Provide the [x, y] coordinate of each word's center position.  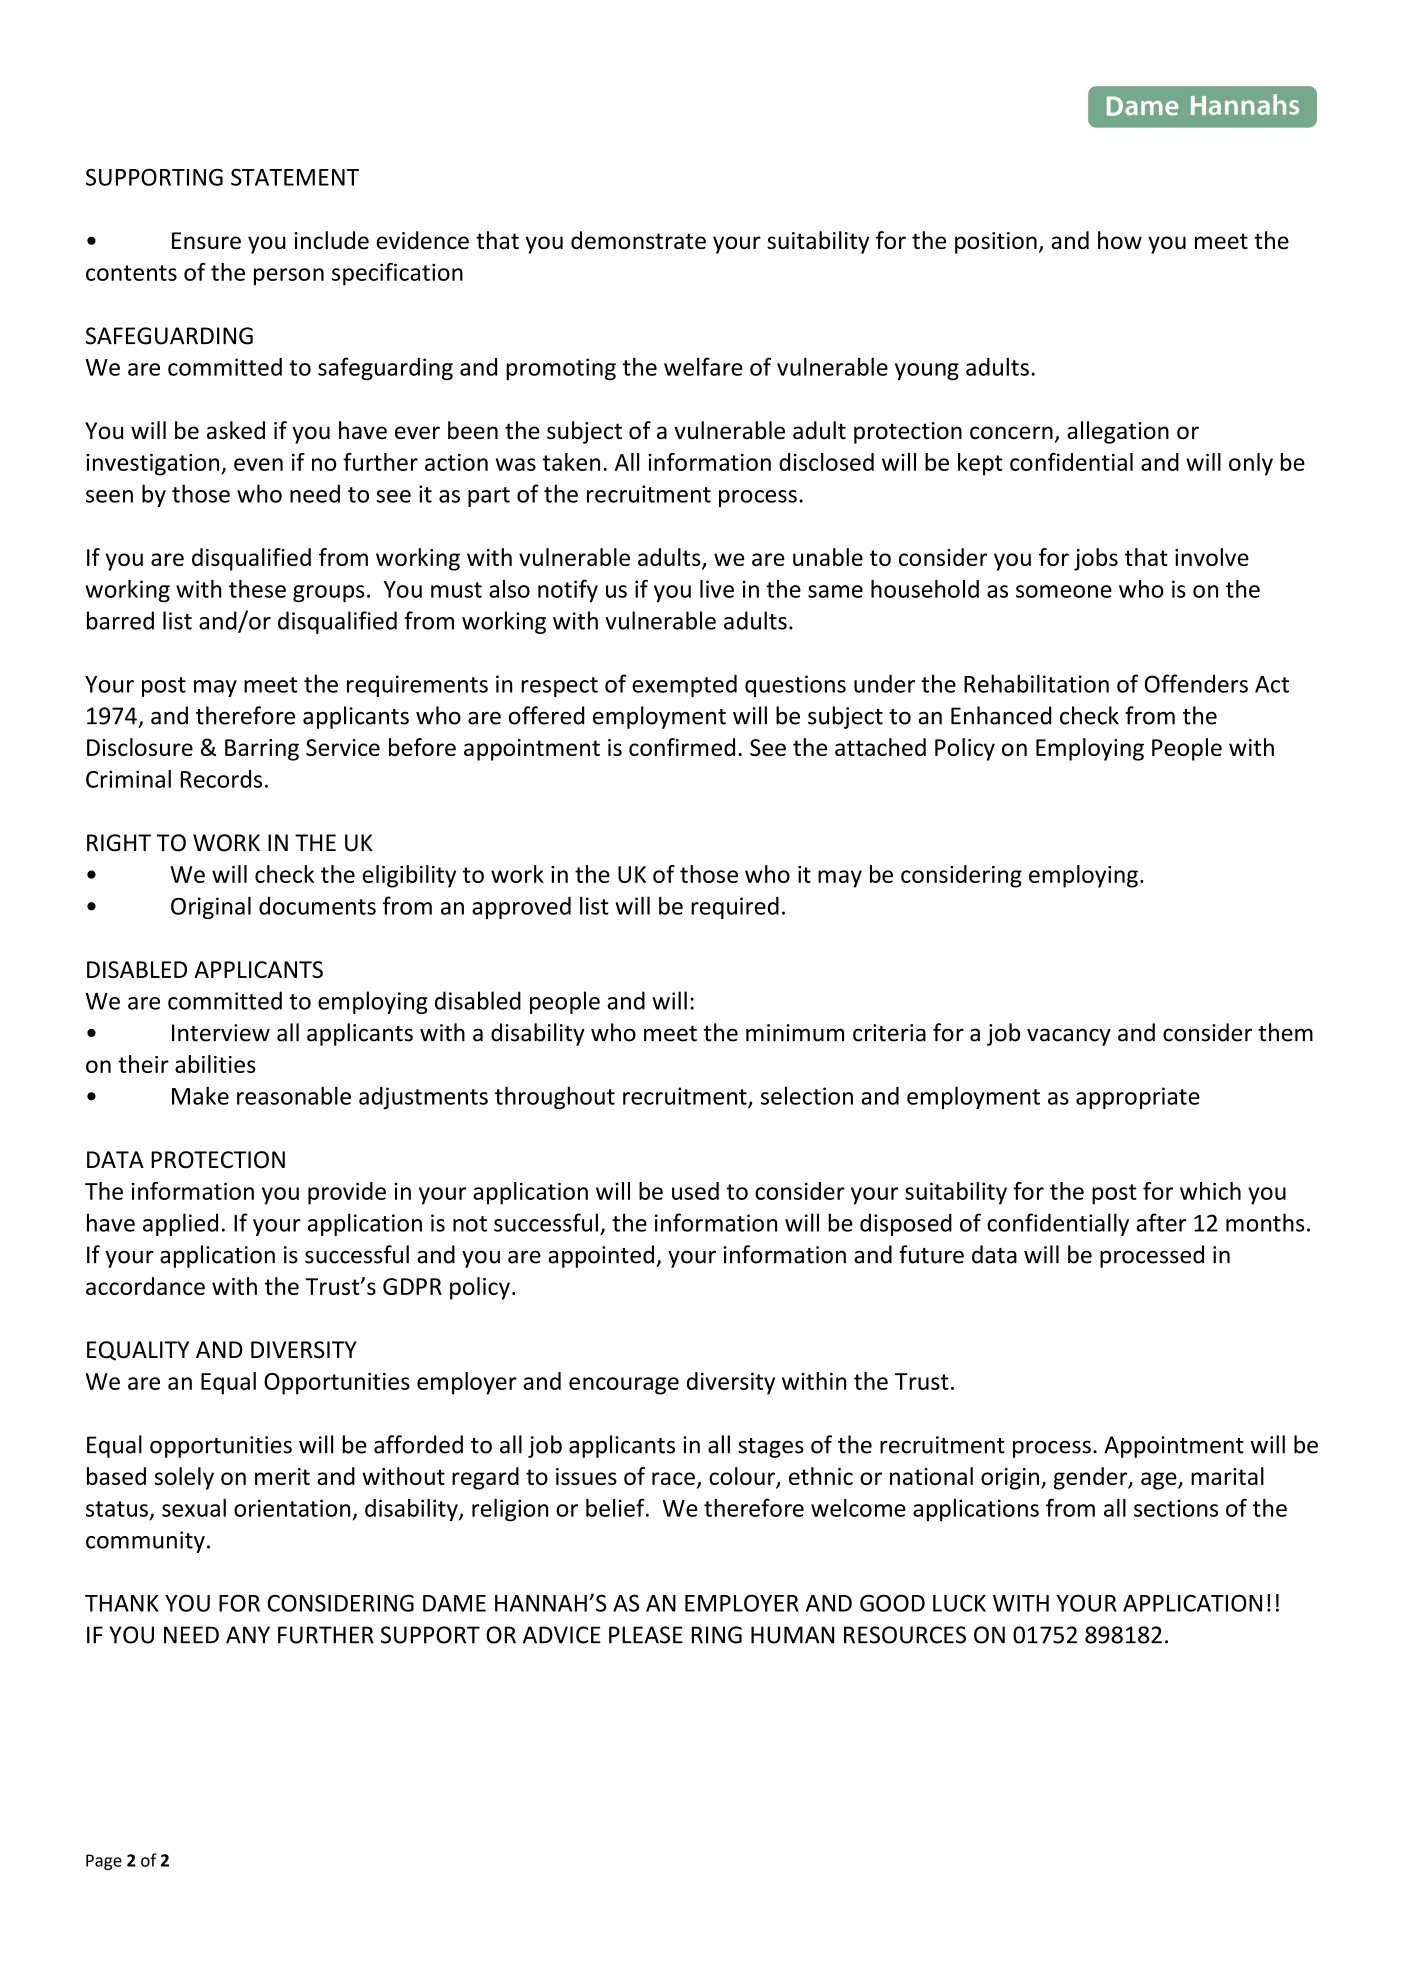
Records [221, 779]
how [1120, 240]
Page [104, 1862]
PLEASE [646, 1635]
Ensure [206, 240]
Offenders [1196, 683]
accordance [145, 1286]
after [1162, 1222]
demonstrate [638, 240]
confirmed [682, 747]
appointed [601, 1256]
